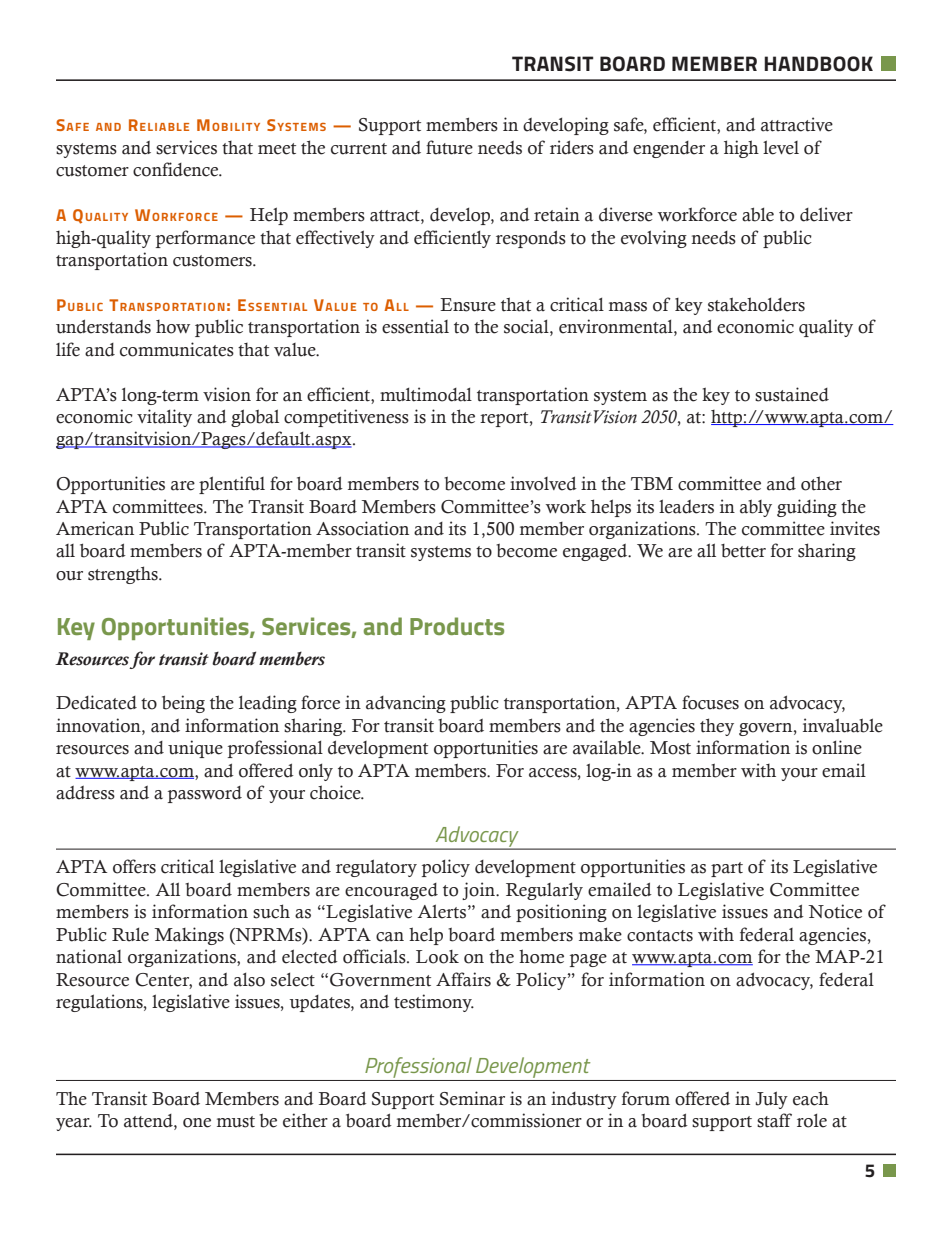  Describe the element at coordinates (756, 304) in the image. I see `stakeholders` at that location.
